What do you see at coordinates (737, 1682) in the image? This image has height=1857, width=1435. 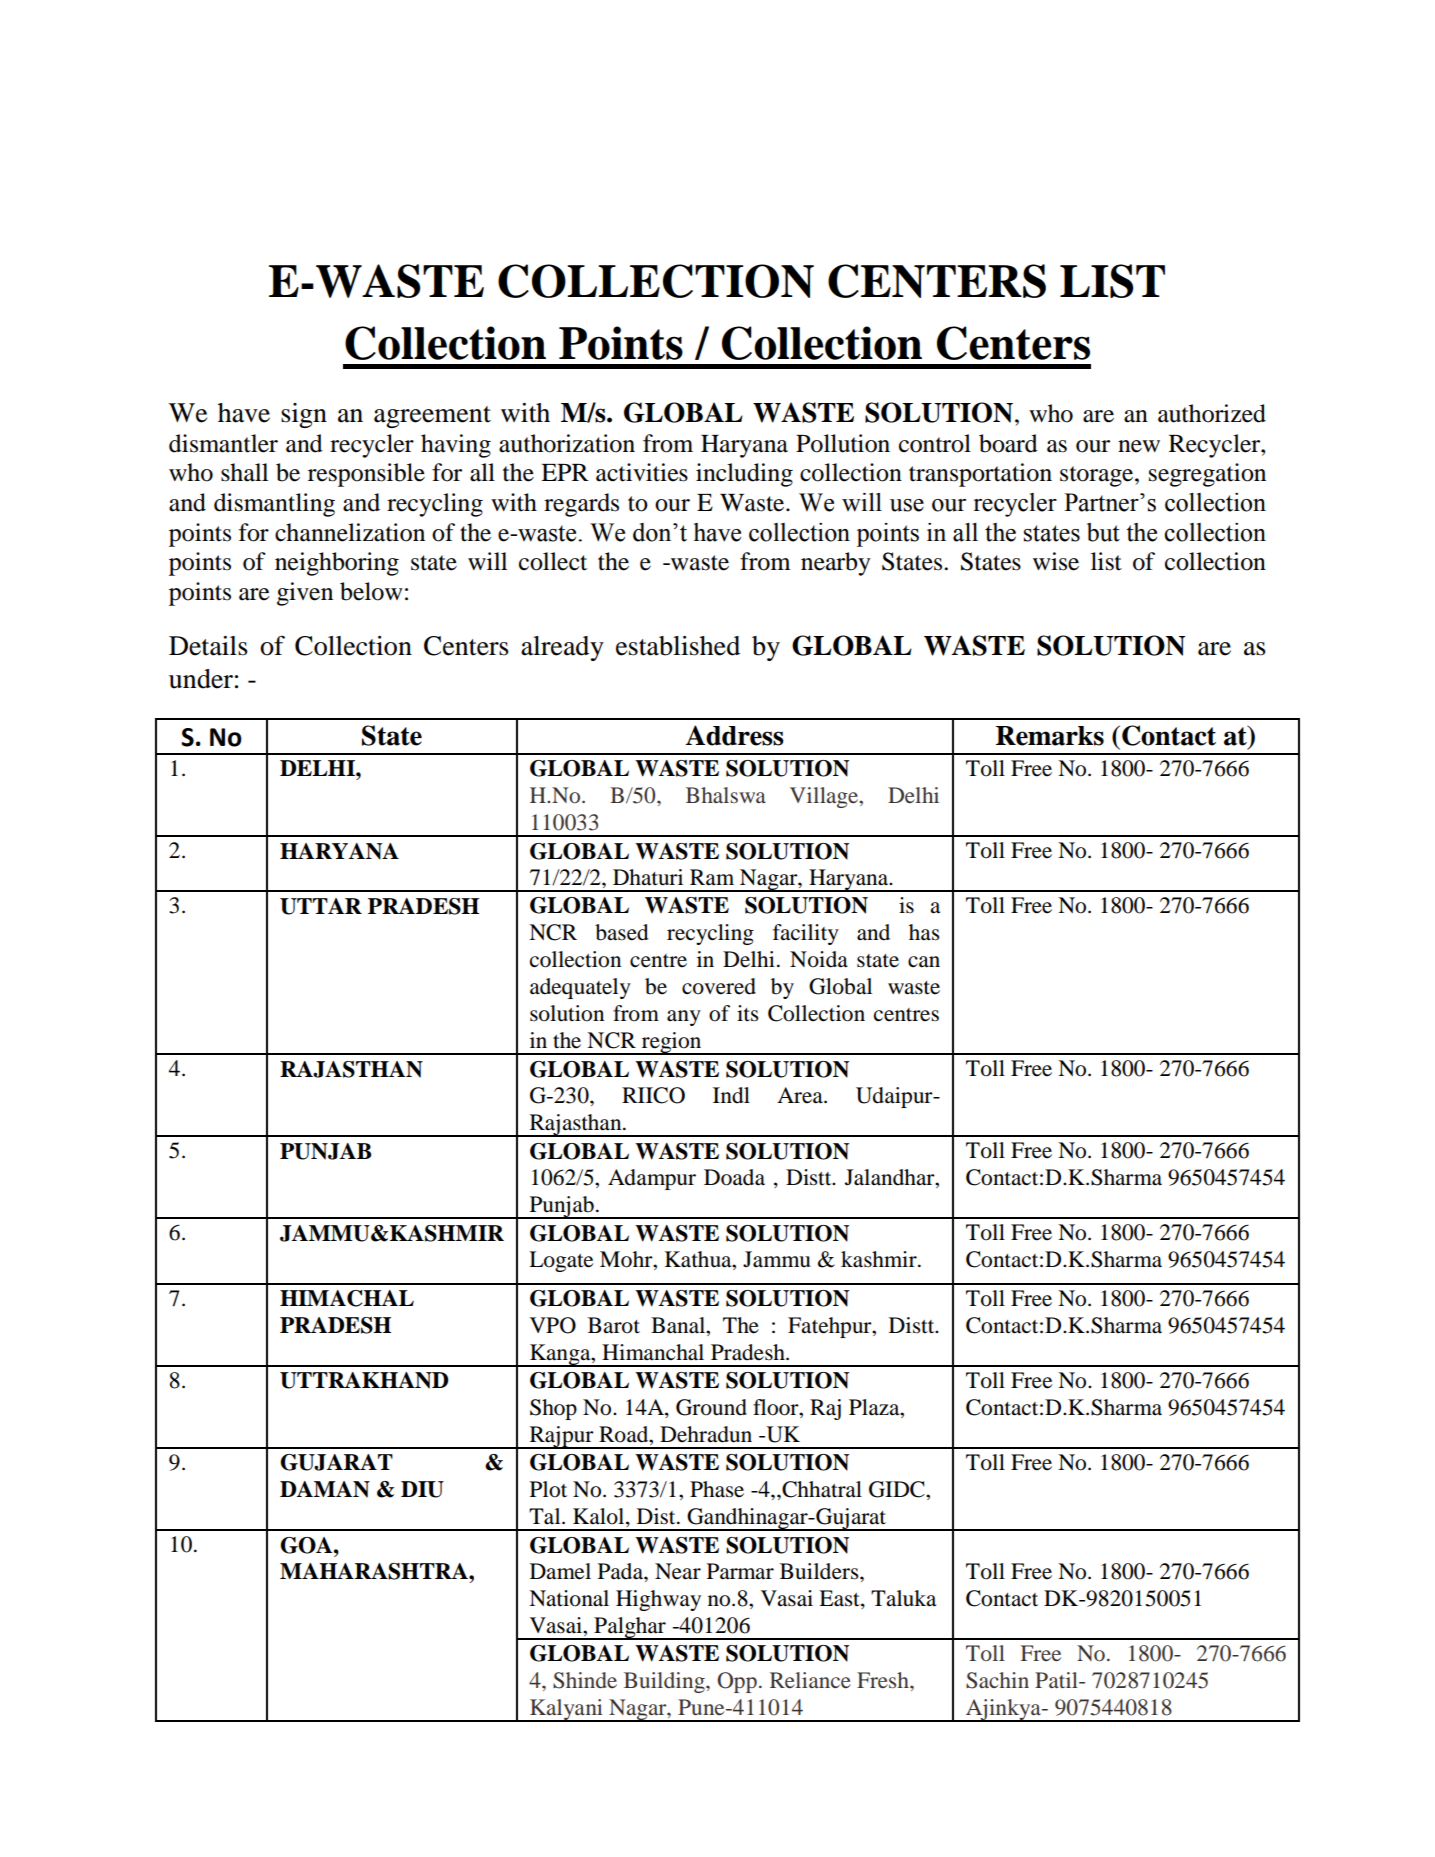 I see `Opp` at bounding box center [737, 1682].
